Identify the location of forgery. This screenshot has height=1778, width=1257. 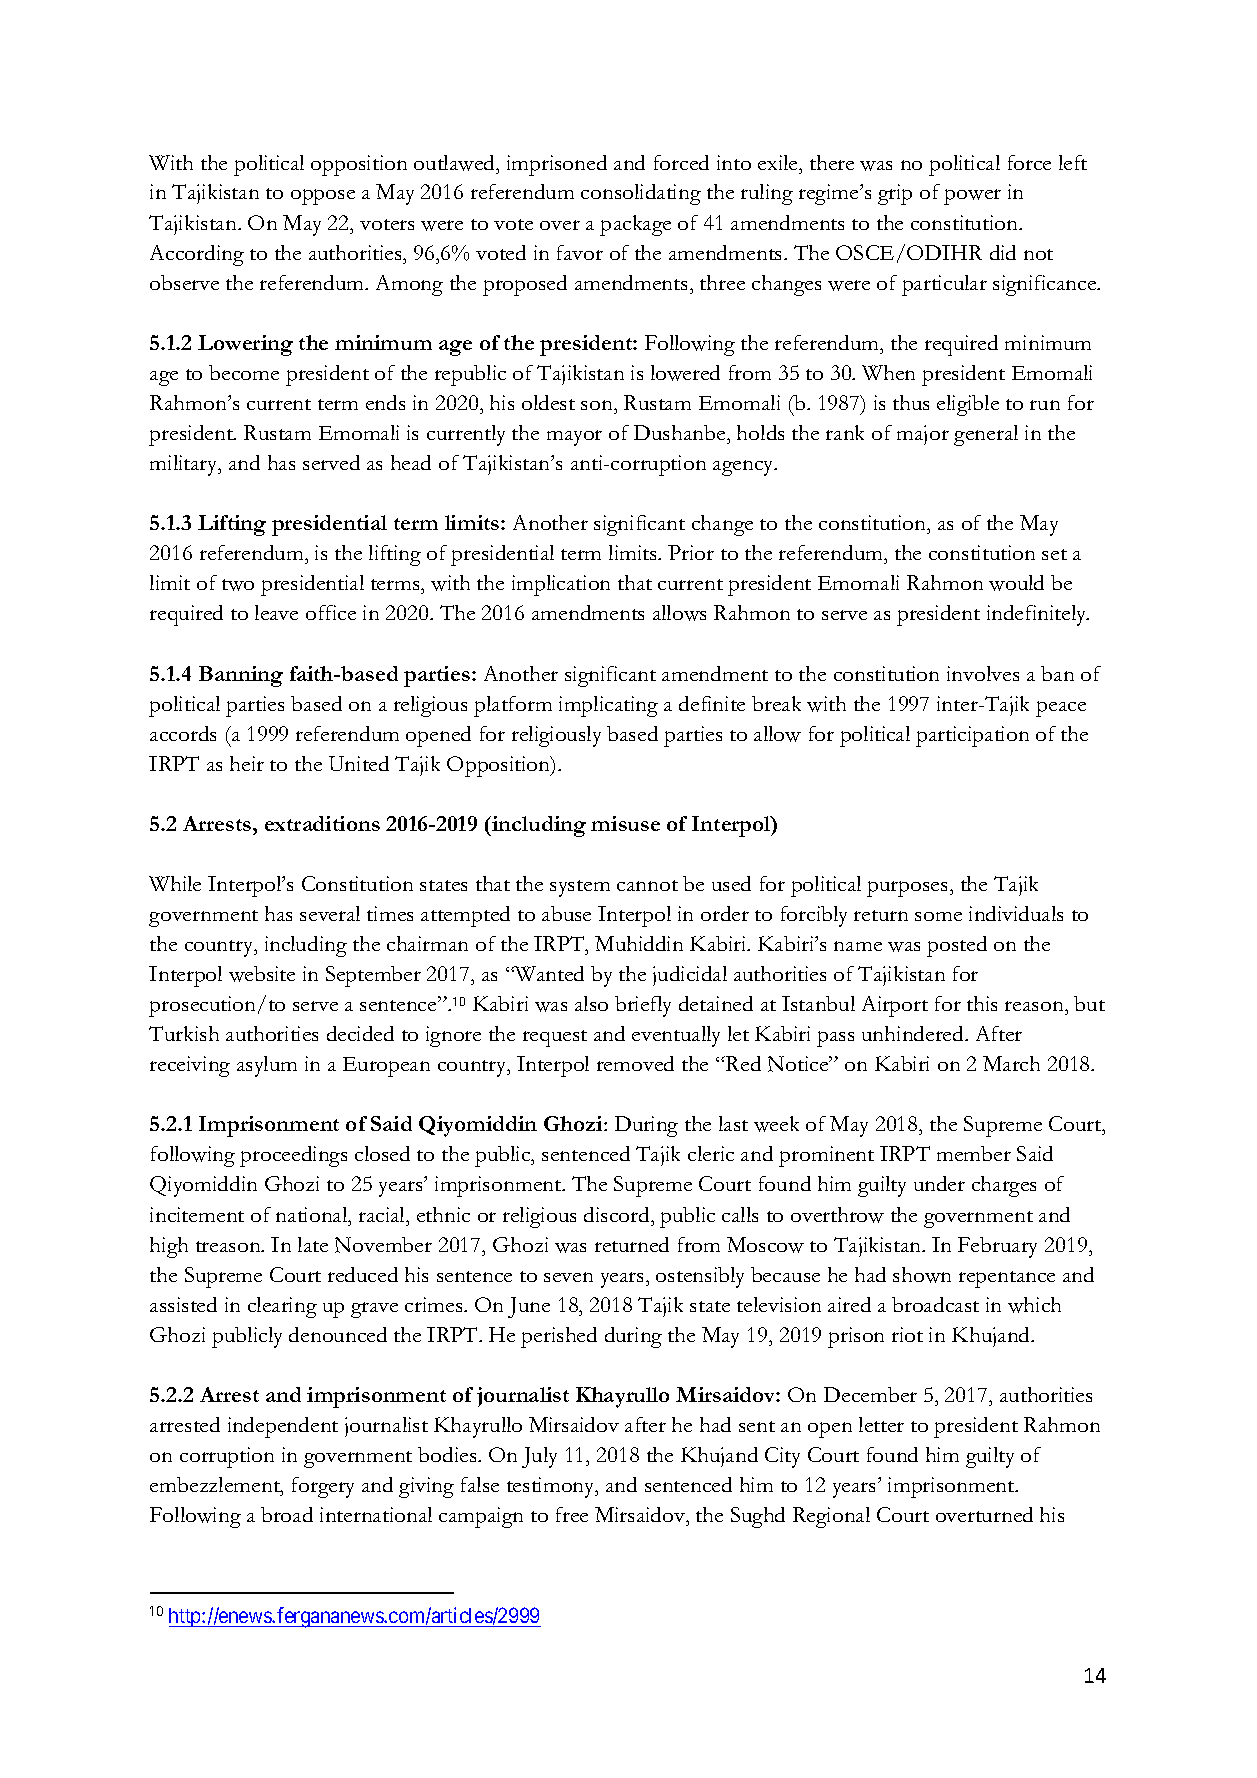
(323, 1487).
